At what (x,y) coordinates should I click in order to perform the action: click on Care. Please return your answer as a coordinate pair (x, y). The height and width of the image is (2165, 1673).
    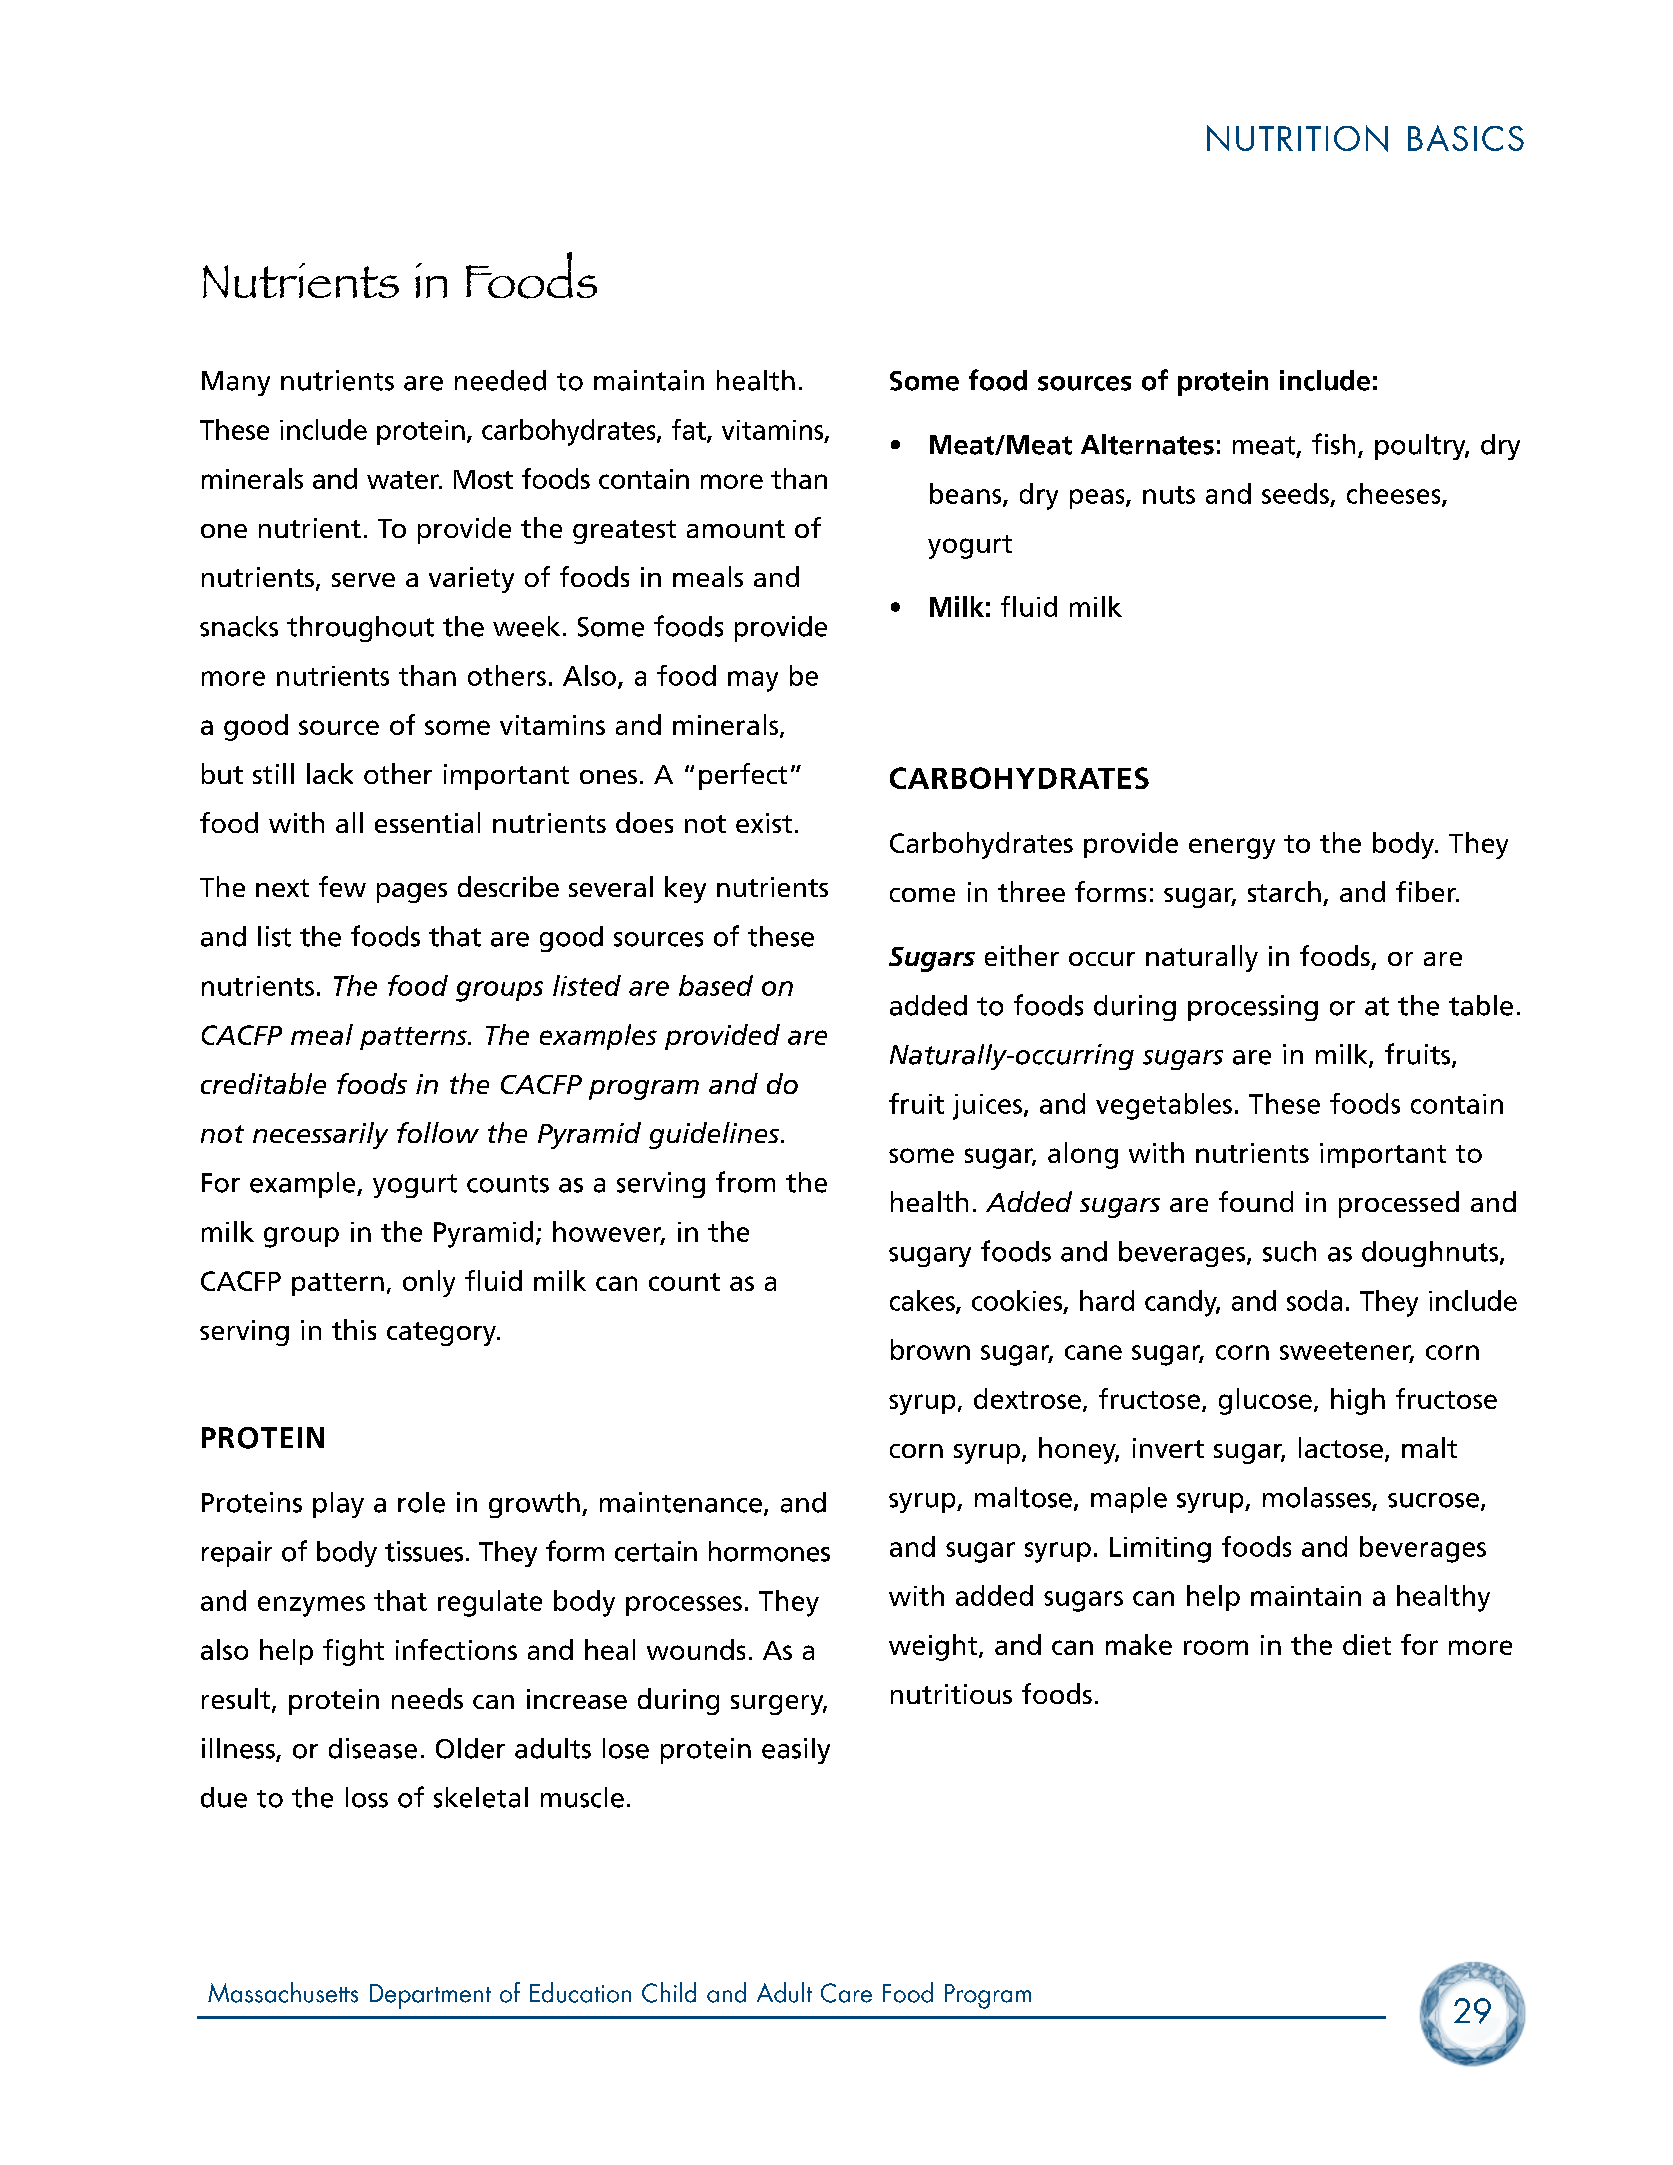
    Looking at the image, I should click on (846, 1993).
